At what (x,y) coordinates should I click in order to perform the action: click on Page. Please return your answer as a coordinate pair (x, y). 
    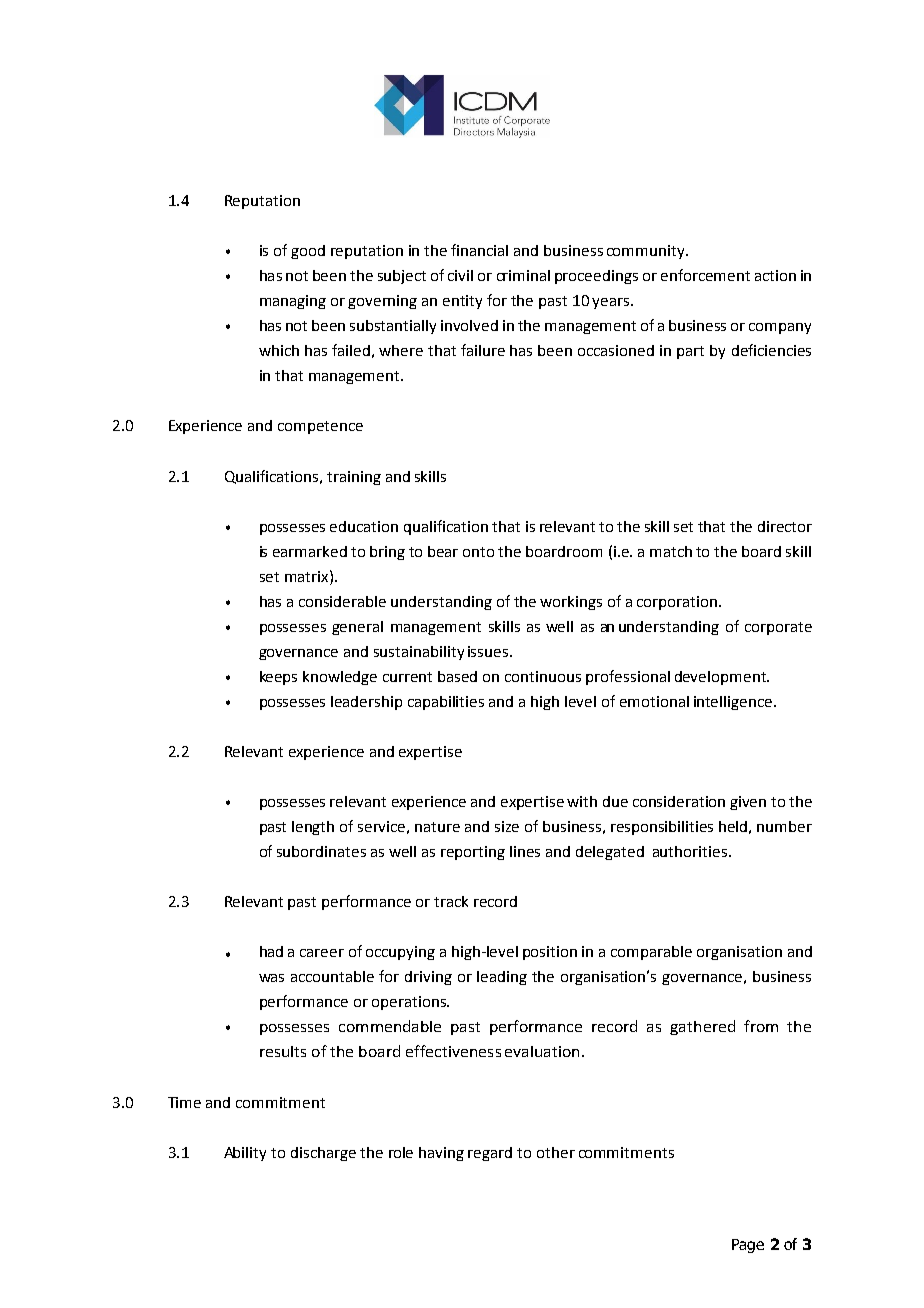
    Looking at the image, I should click on (748, 1246).
